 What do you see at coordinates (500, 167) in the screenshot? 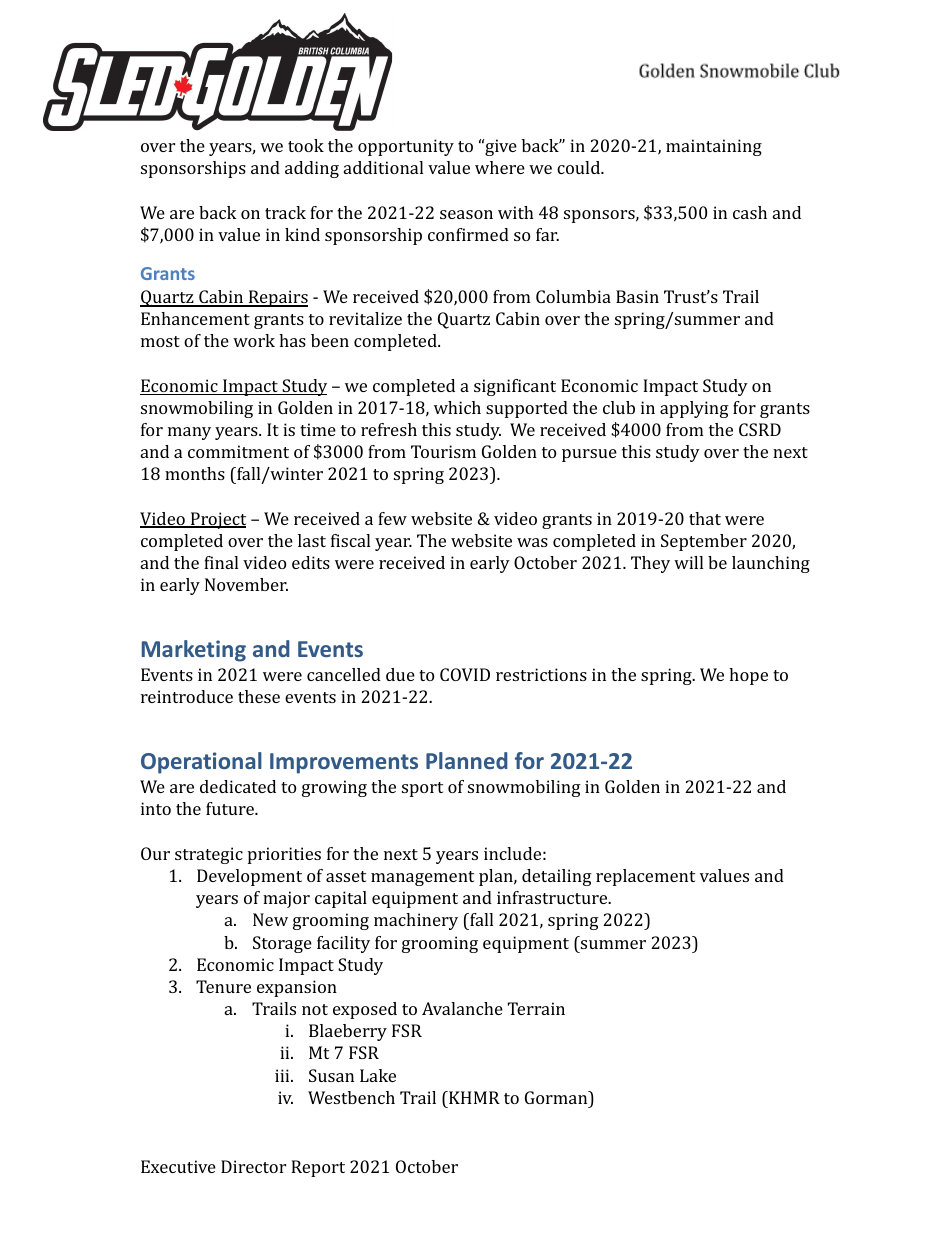
I see `where` at bounding box center [500, 167].
